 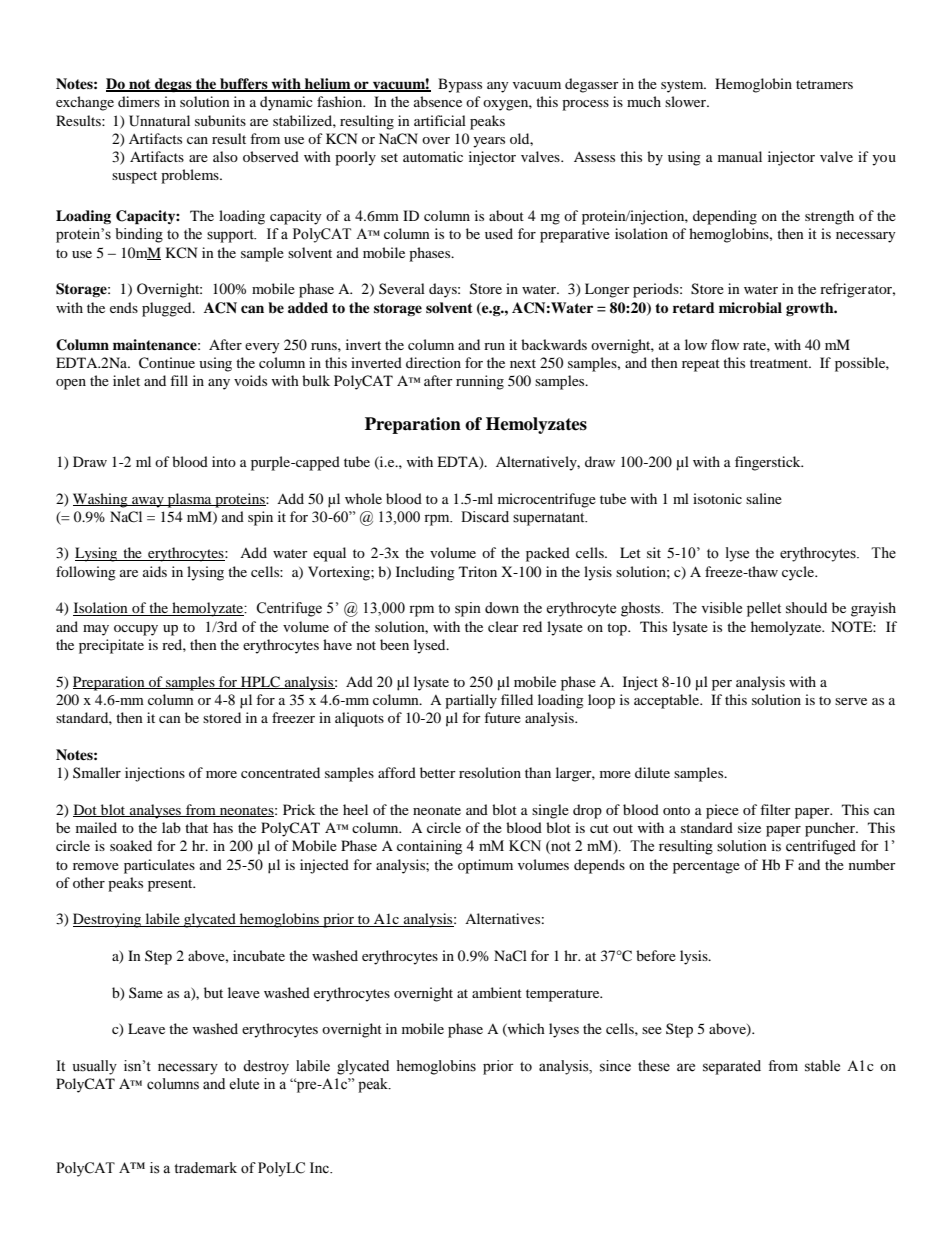 I want to click on Unnatural, so click(x=159, y=121).
